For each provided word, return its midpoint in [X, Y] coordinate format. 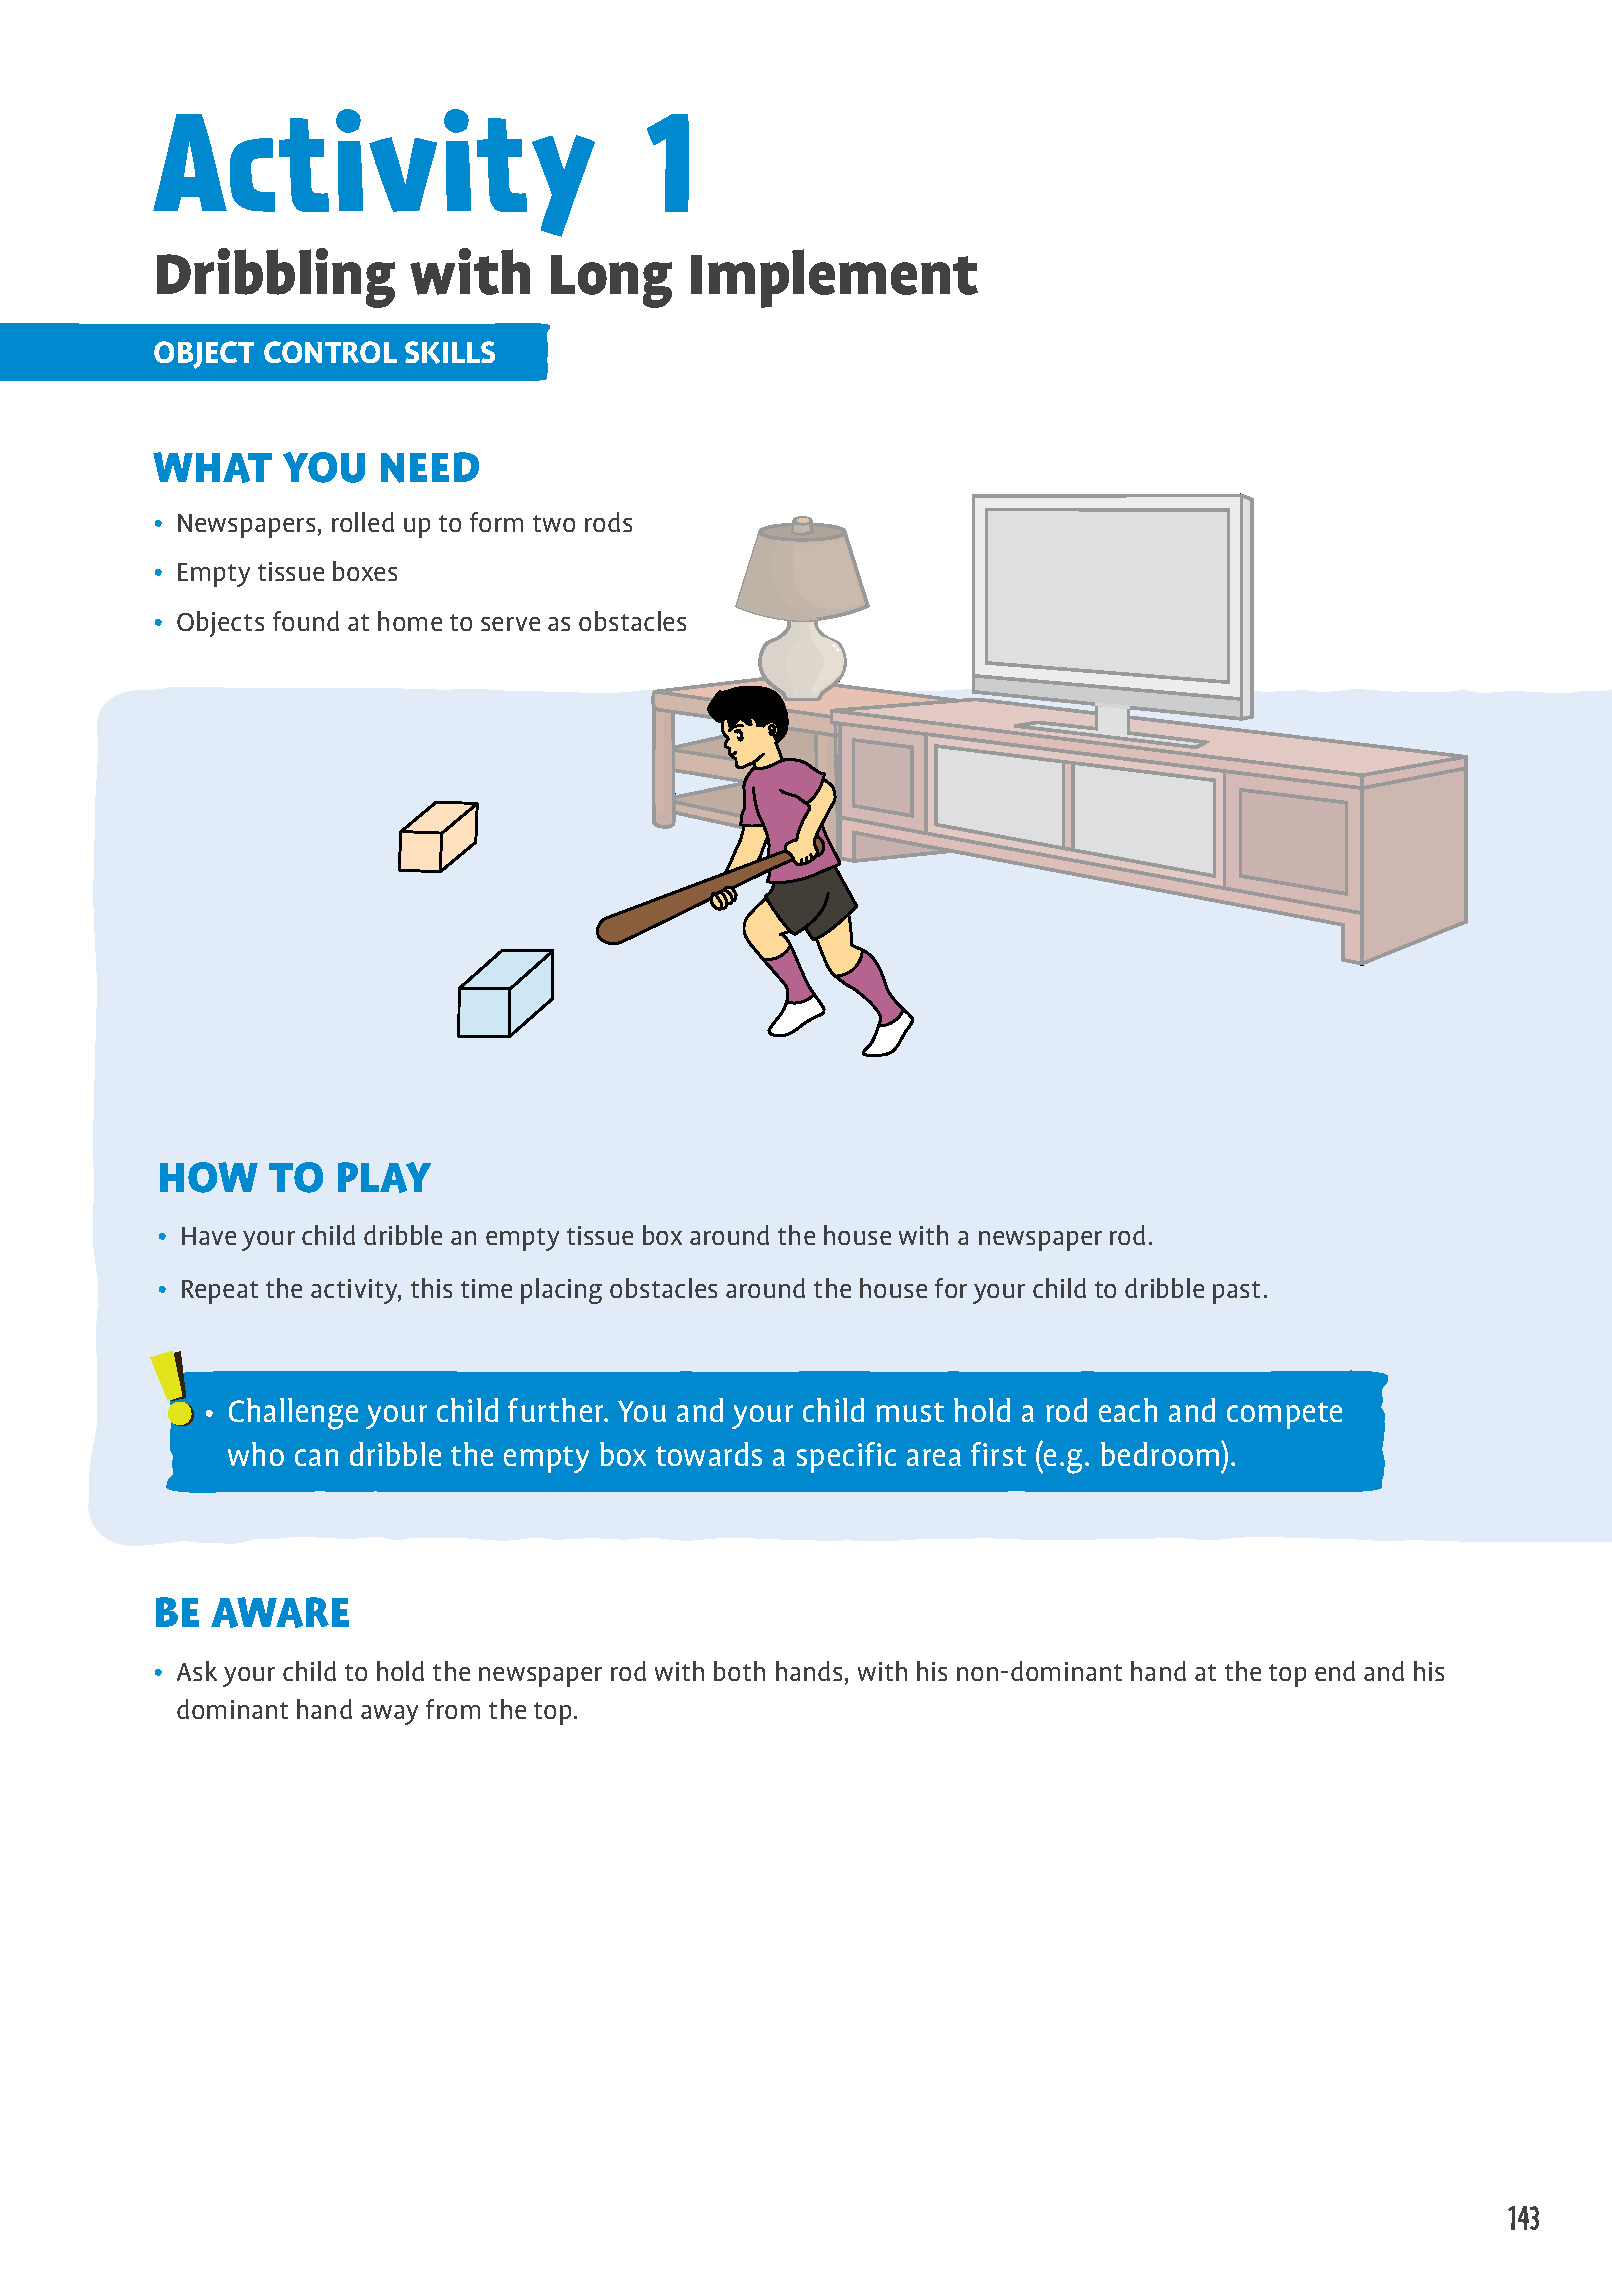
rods [608, 522]
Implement [834, 278]
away [389, 1715]
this [431, 1288]
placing [561, 1291]
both [739, 1671]
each [1128, 1410]
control [330, 352]
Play [384, 1177]
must [910, 1412]
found [306, 621]
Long [611, 281]
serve [510, 624]
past [1236, 1292]
